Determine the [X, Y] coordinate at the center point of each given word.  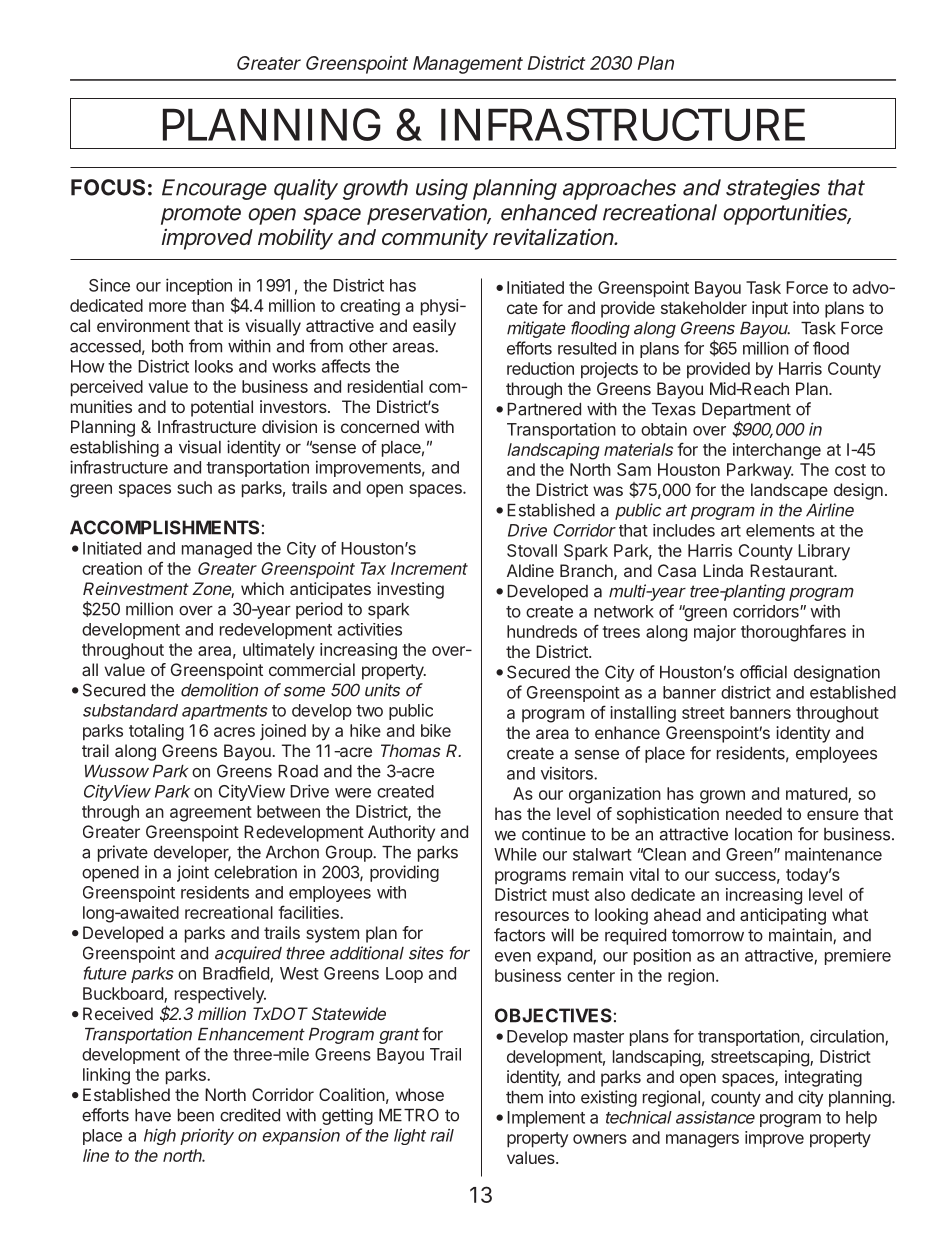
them [524, 1097]
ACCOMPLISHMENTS [164, 527]
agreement [211, 814]
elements [780, 530]
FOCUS [108, 187]
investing [410, 590]
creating [370, 307]
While [515, 854]
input [770, 309]
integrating [823, 1078]
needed [754, 813]
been [196, 1115]
